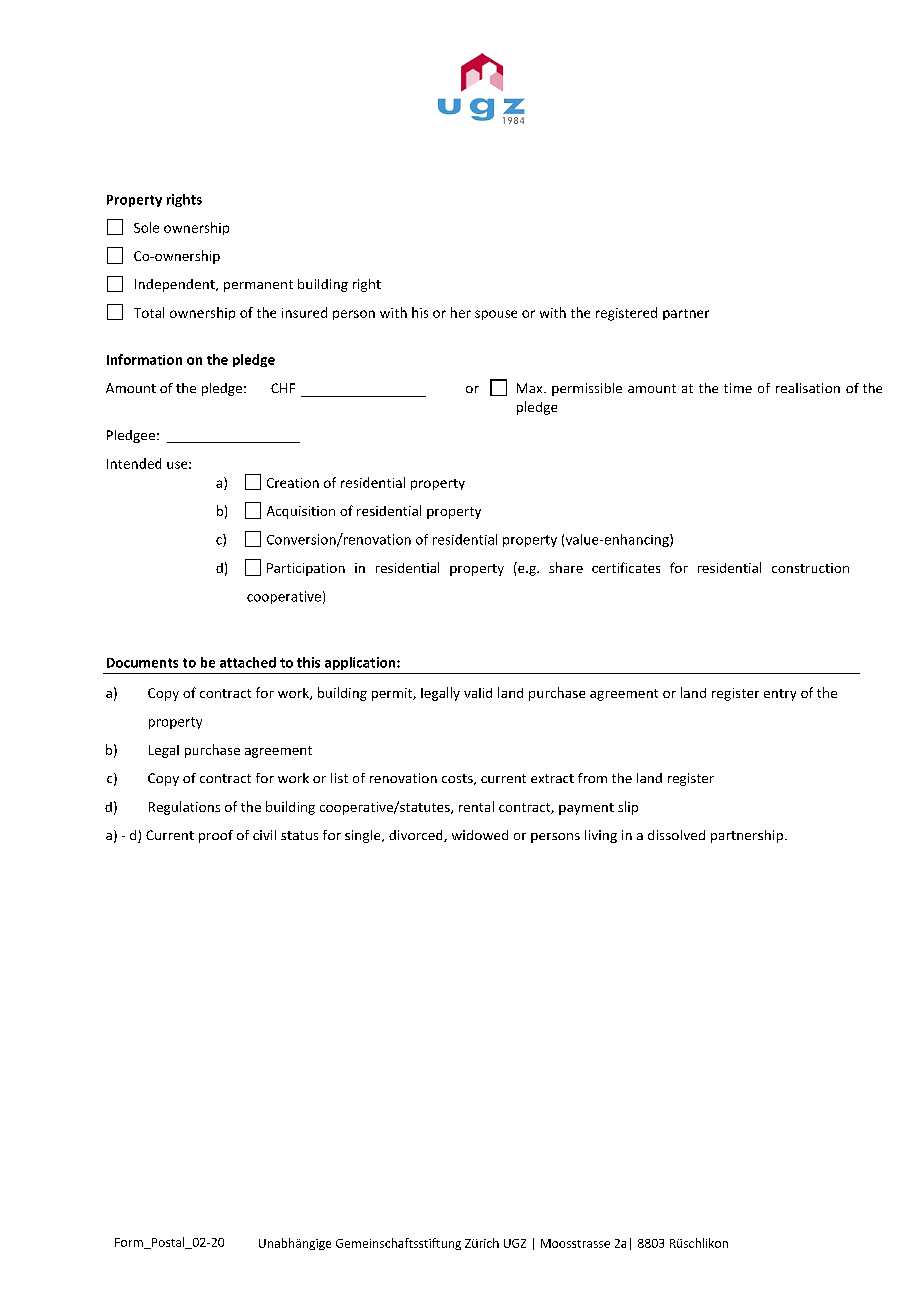  What do you see at coordinates (301, 512) in the screenshot?
I see `Acquisition` at bounding box center [301, 512].
